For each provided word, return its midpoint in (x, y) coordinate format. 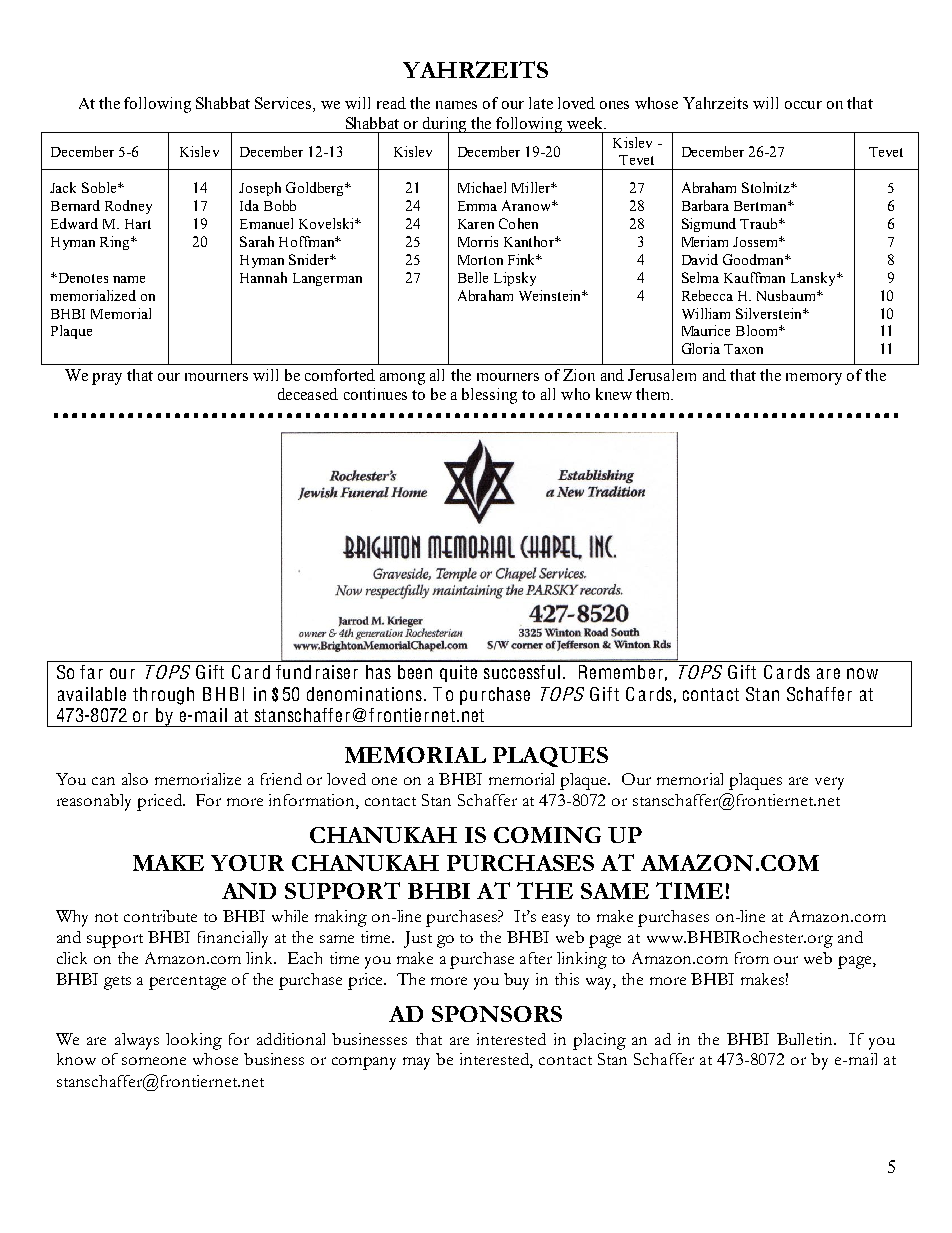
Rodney (128, 207)
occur (803, 105)
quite (458, 673)
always (137, 1041)
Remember (621, 672)
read (391, 103)
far (91, 672)
